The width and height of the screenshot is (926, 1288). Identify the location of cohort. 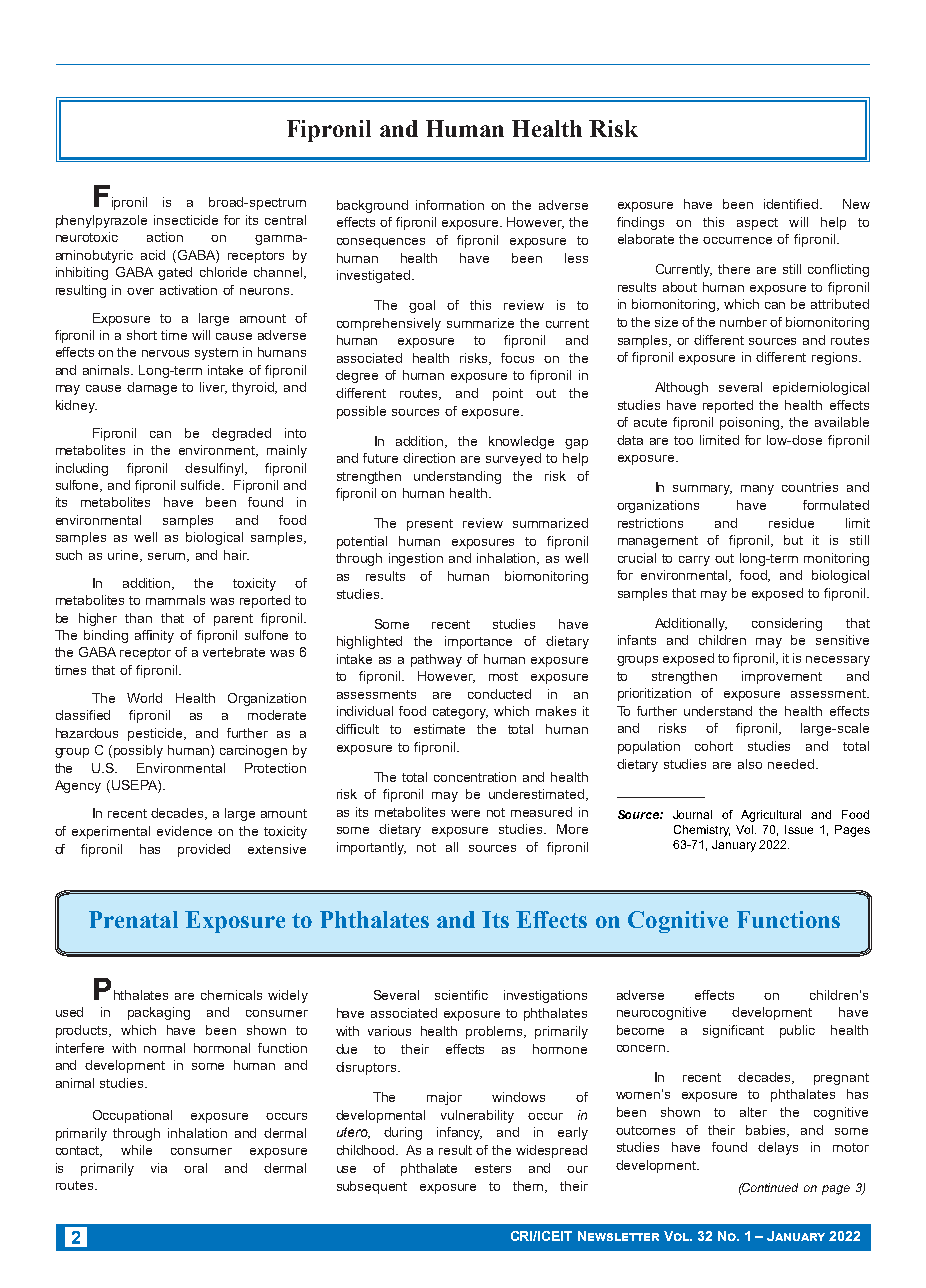
(714, 746).
